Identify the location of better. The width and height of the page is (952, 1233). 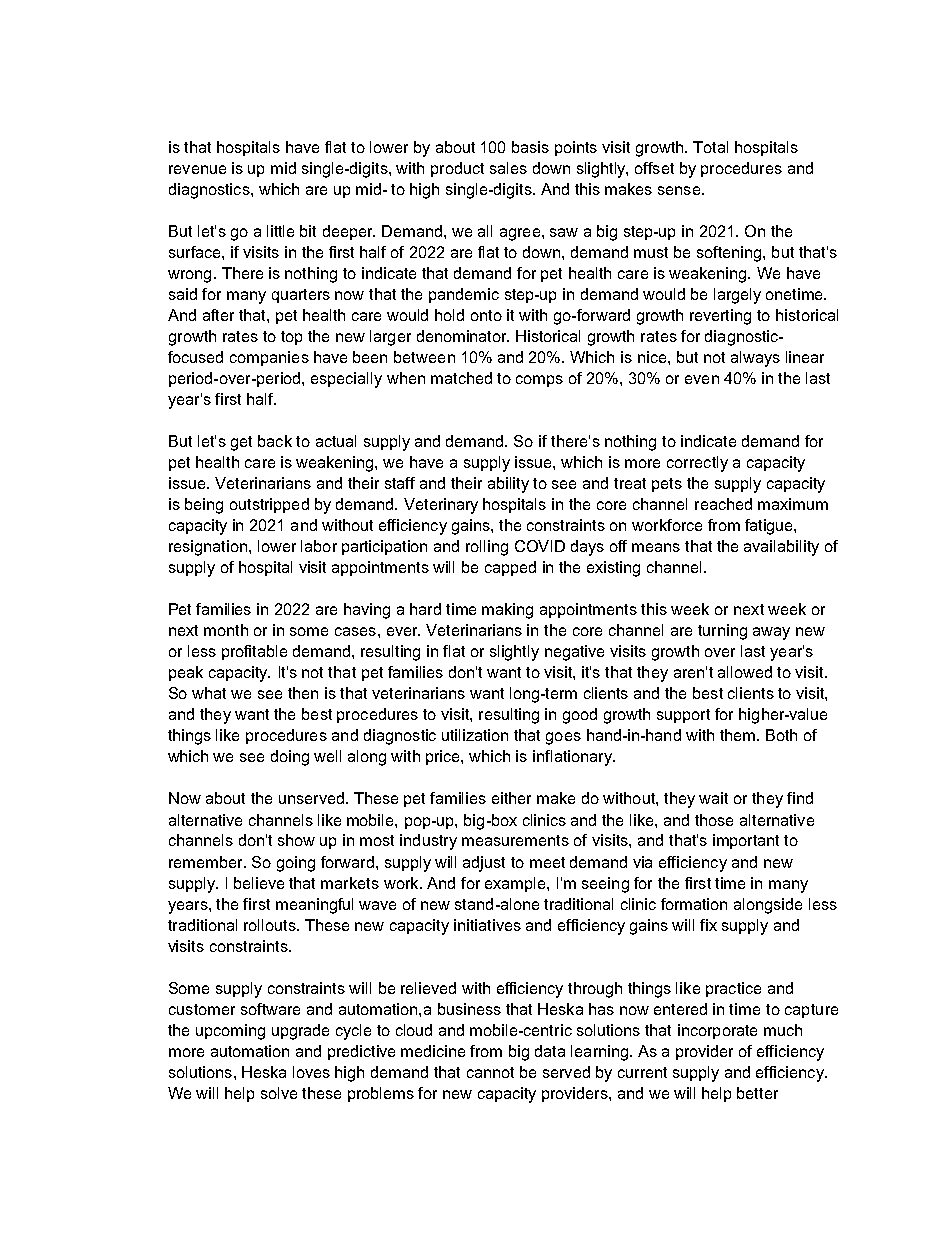
(757, 1093).
